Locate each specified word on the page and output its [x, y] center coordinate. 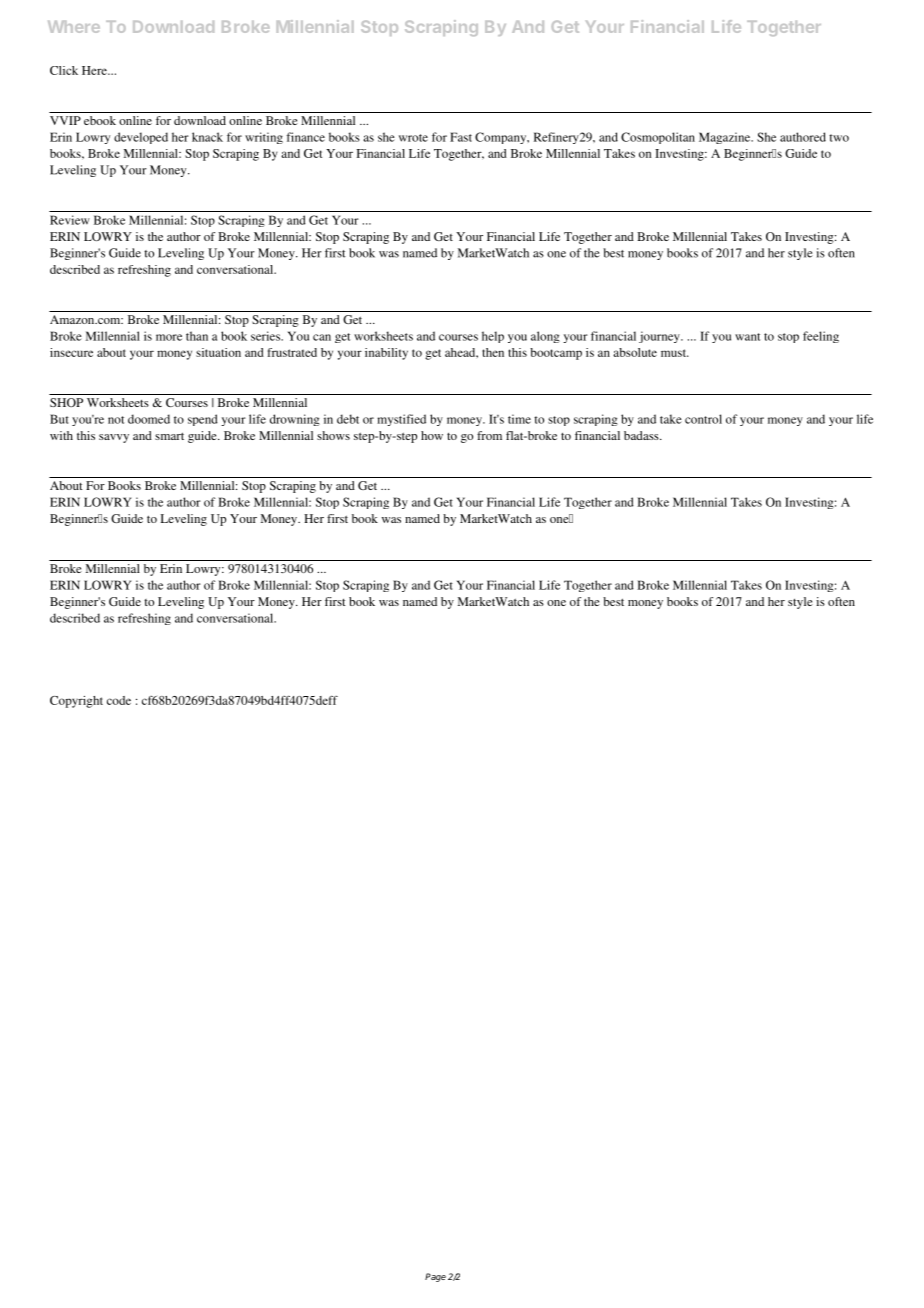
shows [333, 435]
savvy [114, 438]
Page [435, 1277]
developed [141, 138]
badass [642, 435]
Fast [461, 137]
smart [169, 436]
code [119, 700]
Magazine [726, 138]
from [489, 435]
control [703, 419]
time [519, 419]
